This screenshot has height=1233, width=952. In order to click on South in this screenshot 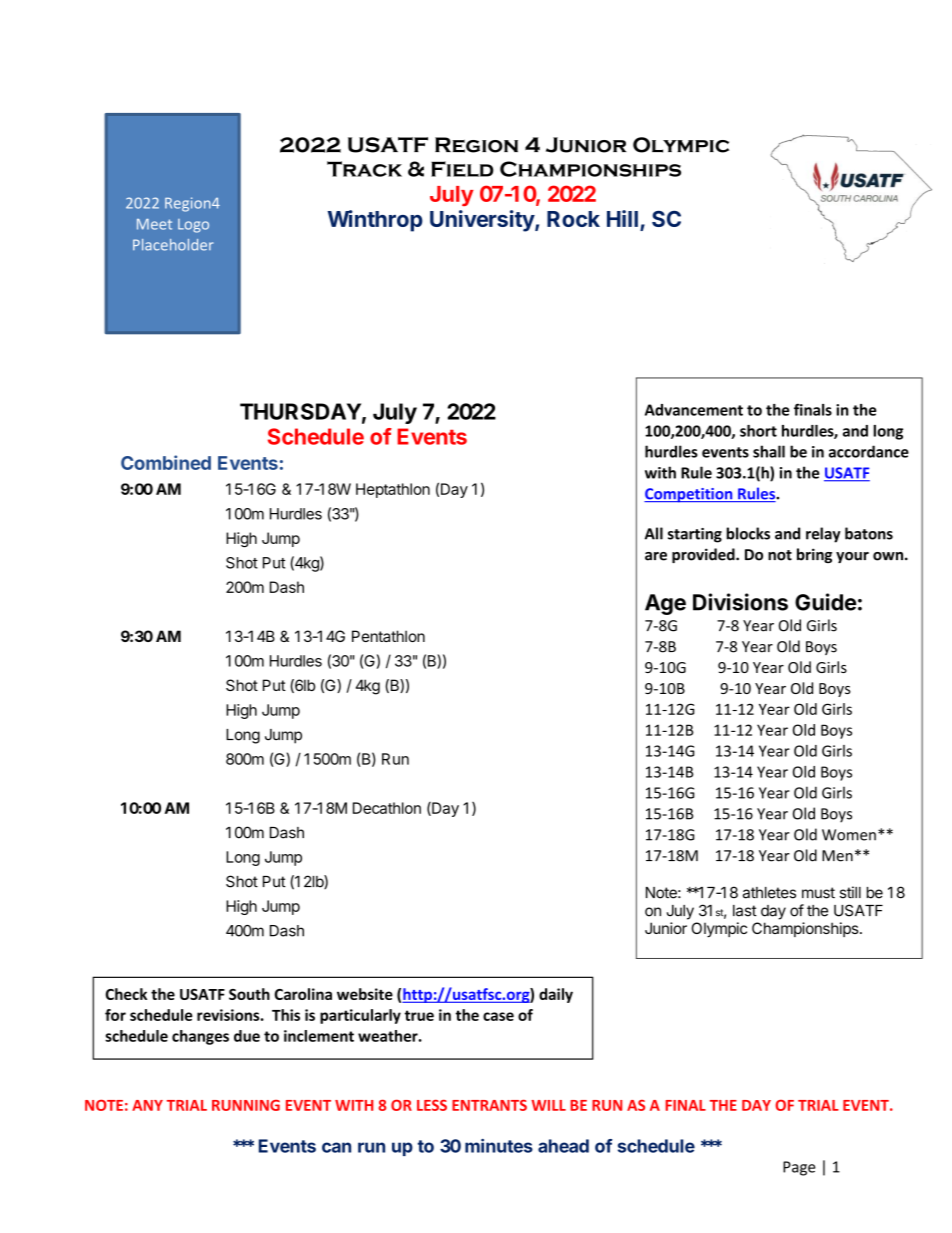, I will do `click(249, 994)`.
